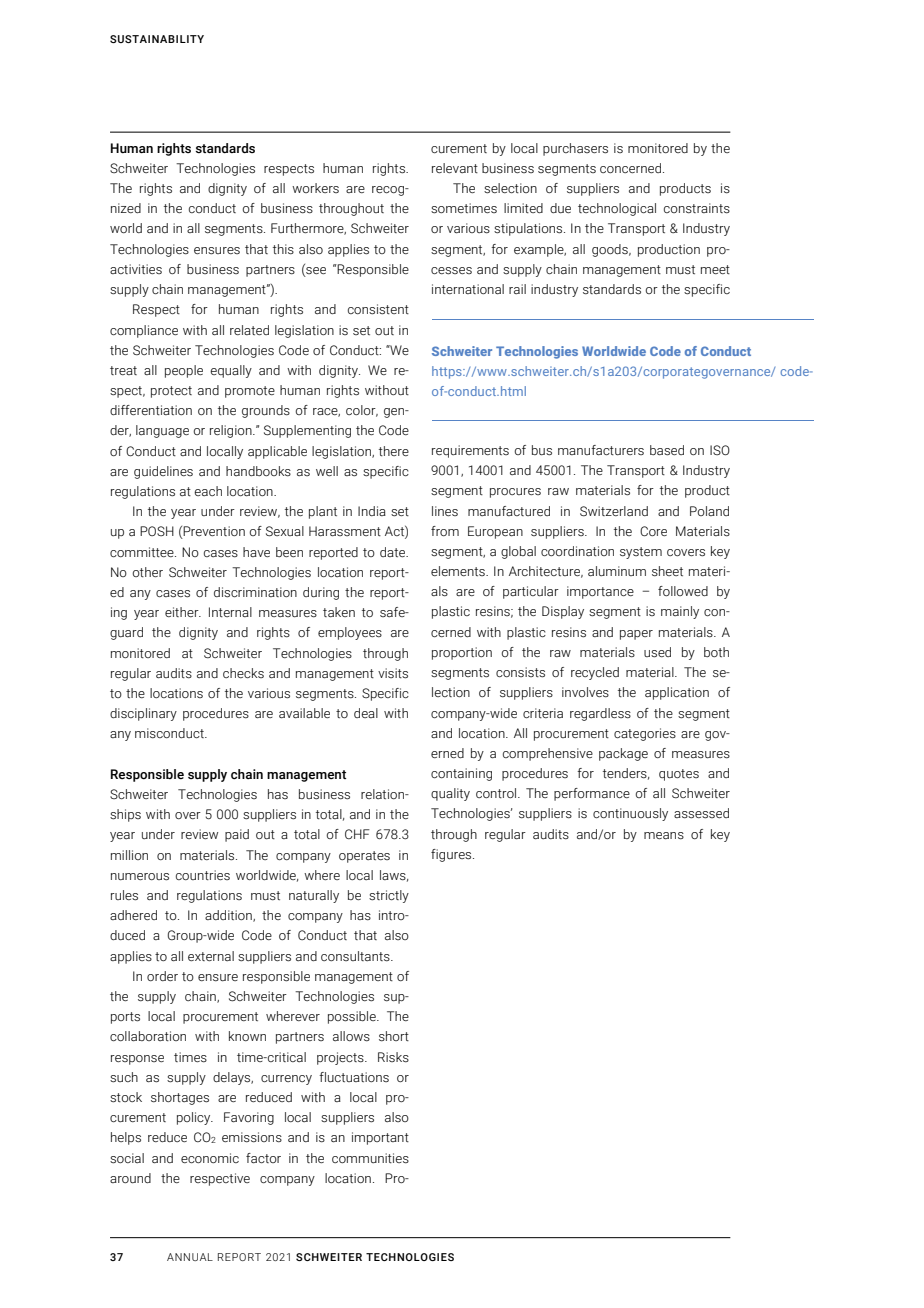  Describe the element at coordinates (393, 1057) in the screenshot. I see `Risks` at that location.
